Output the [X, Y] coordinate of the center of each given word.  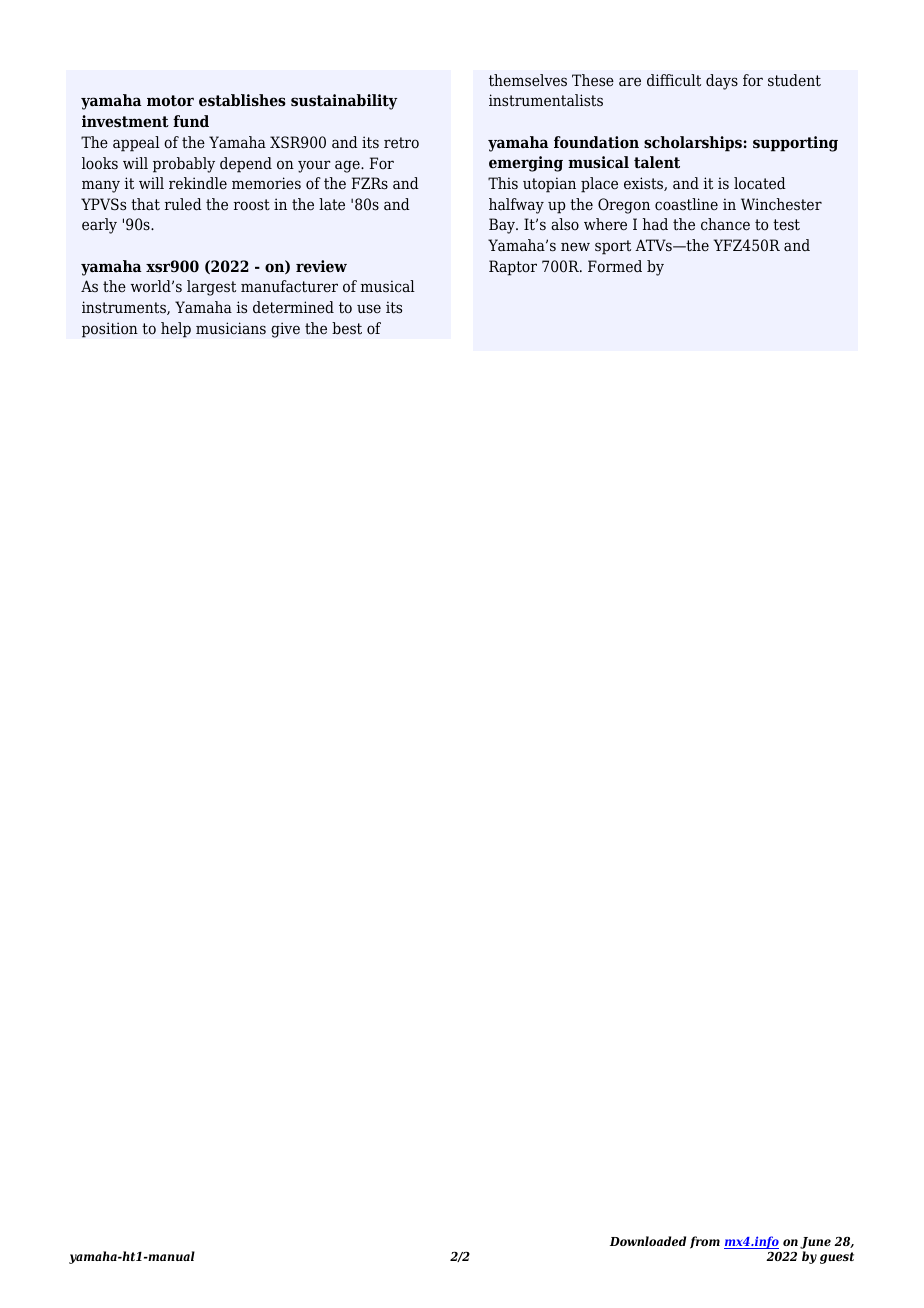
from [705, 1242]
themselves [528, 80]
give [285, 330]
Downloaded [648, 1241]
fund [191, 121]
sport [613, 247]
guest [837, 1258]
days [722, 82]
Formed [615, 266]
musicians [231, 328]
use [369, 309]
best [347, 328]
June [815, 1244]
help [176, 330]
